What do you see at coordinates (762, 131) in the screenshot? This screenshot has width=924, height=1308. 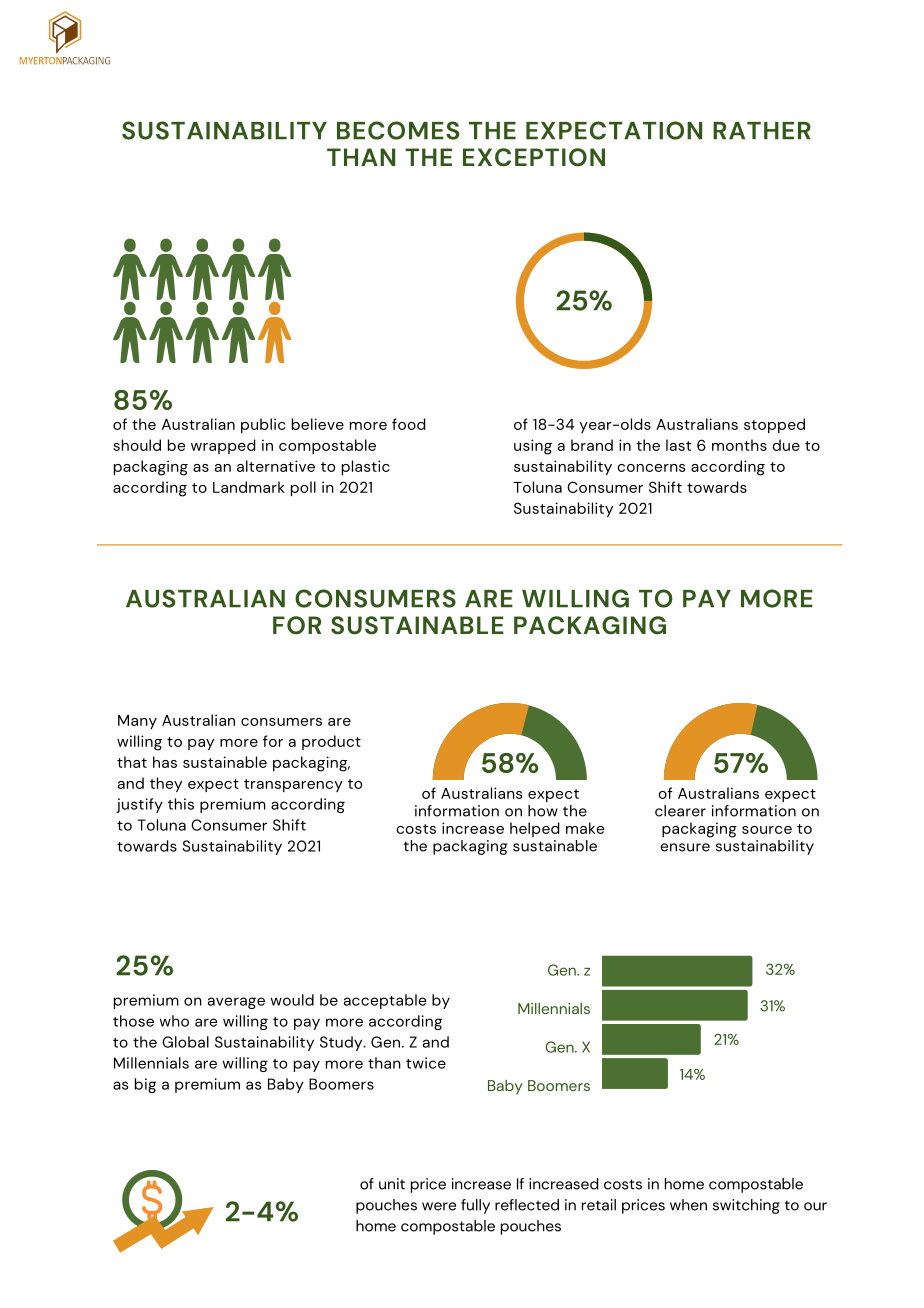 I see `RATHER` at bounding box center [762, 131].
